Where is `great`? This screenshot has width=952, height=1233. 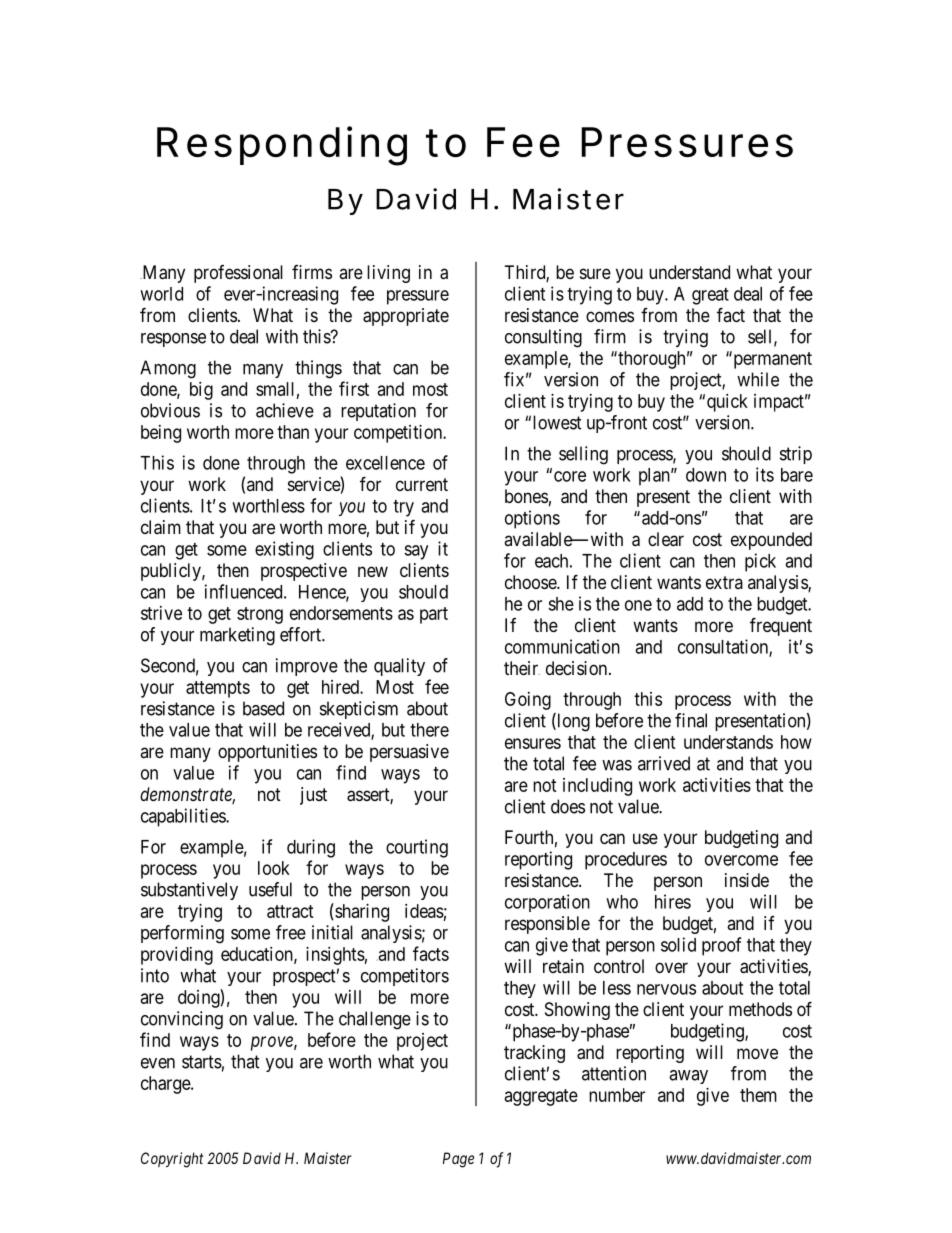
great is located at coordinates (710, 296).
